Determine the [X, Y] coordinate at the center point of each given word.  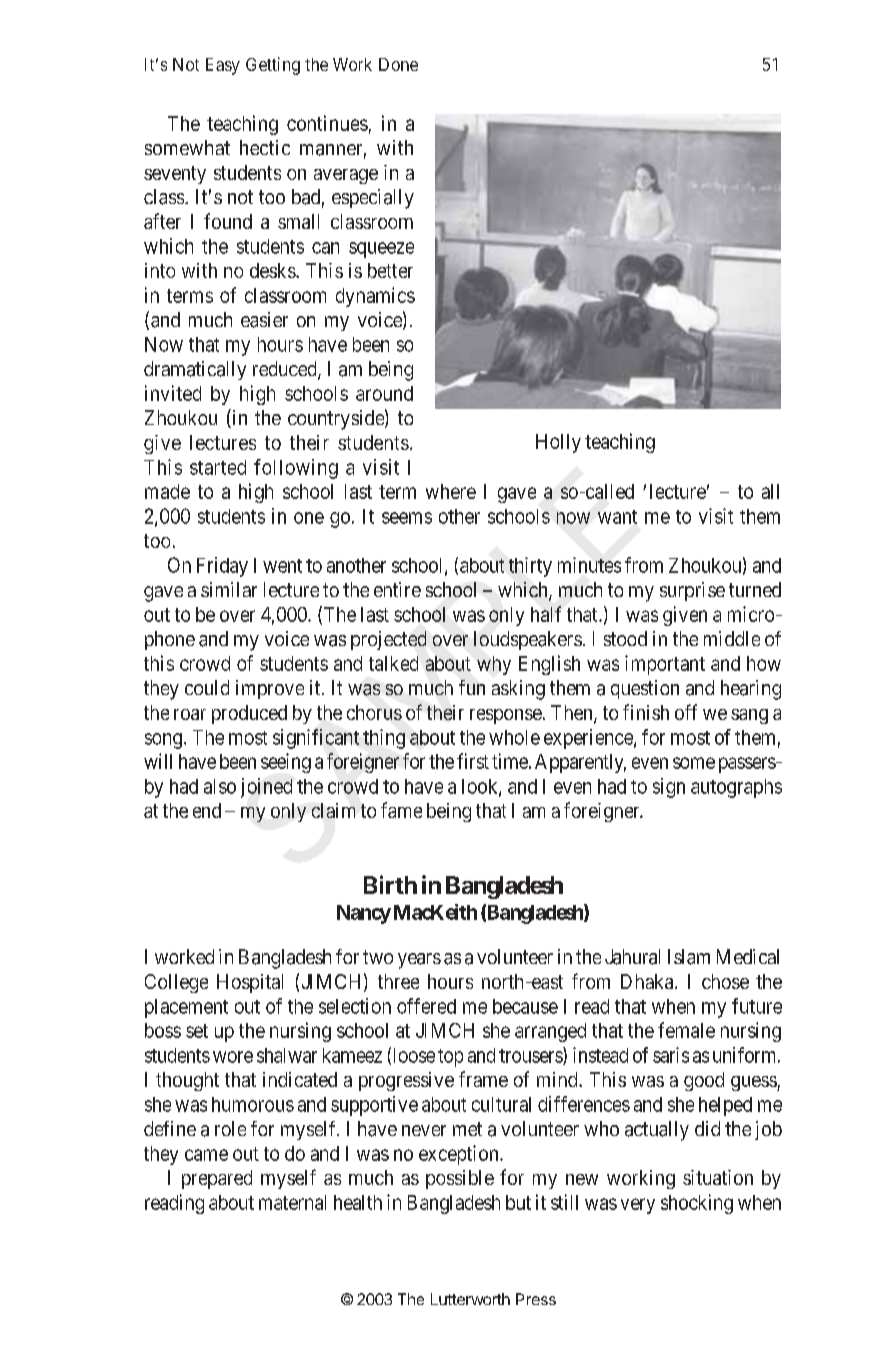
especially [373, 199]
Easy [223, 66]
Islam [689, 957]
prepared [217, 1179]
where [451, 491]
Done [398, 64]
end [207, 810]
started [218, 467]
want [617, 517]
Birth [390, 884]
